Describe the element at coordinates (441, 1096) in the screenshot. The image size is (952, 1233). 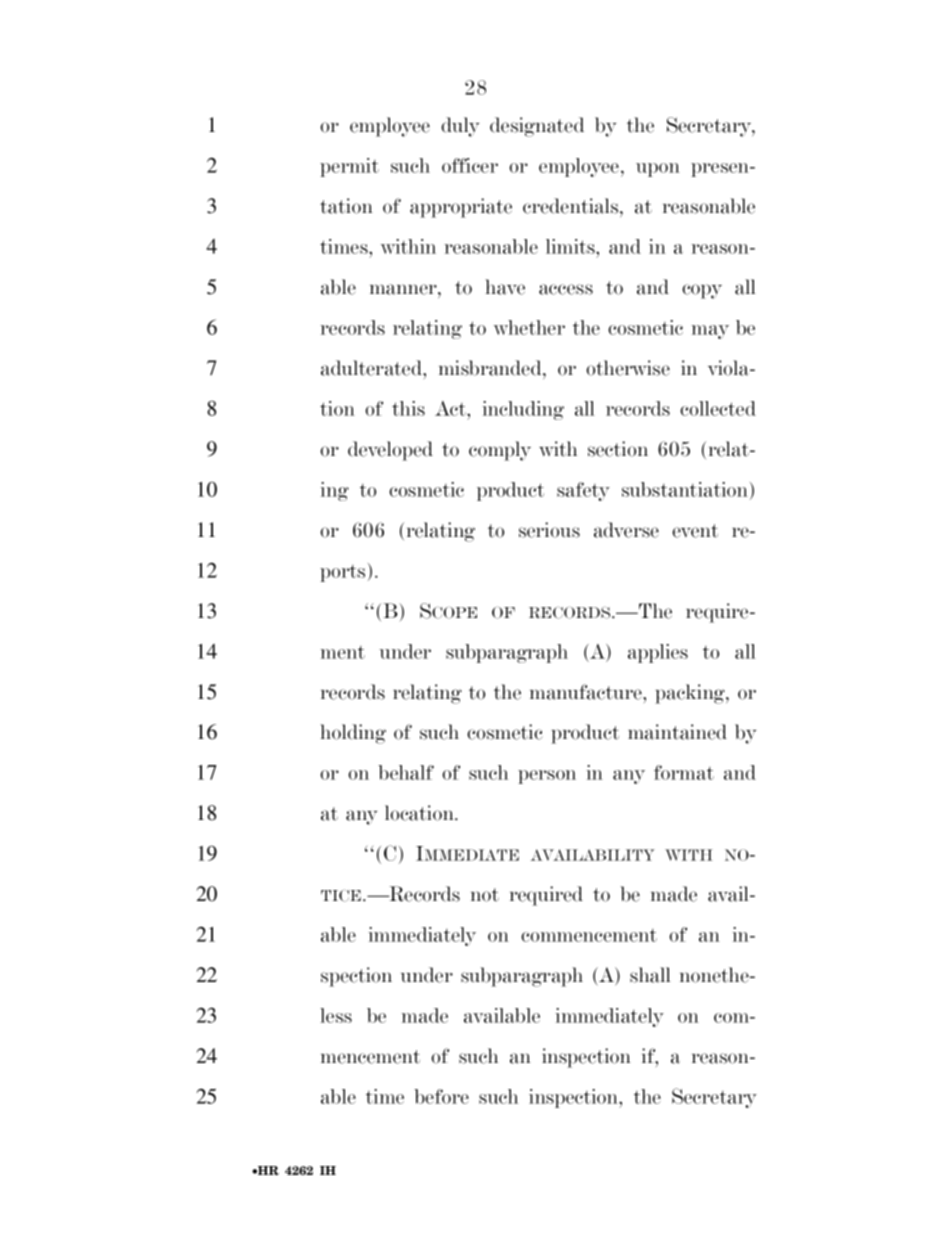
I see `before` at that location.
